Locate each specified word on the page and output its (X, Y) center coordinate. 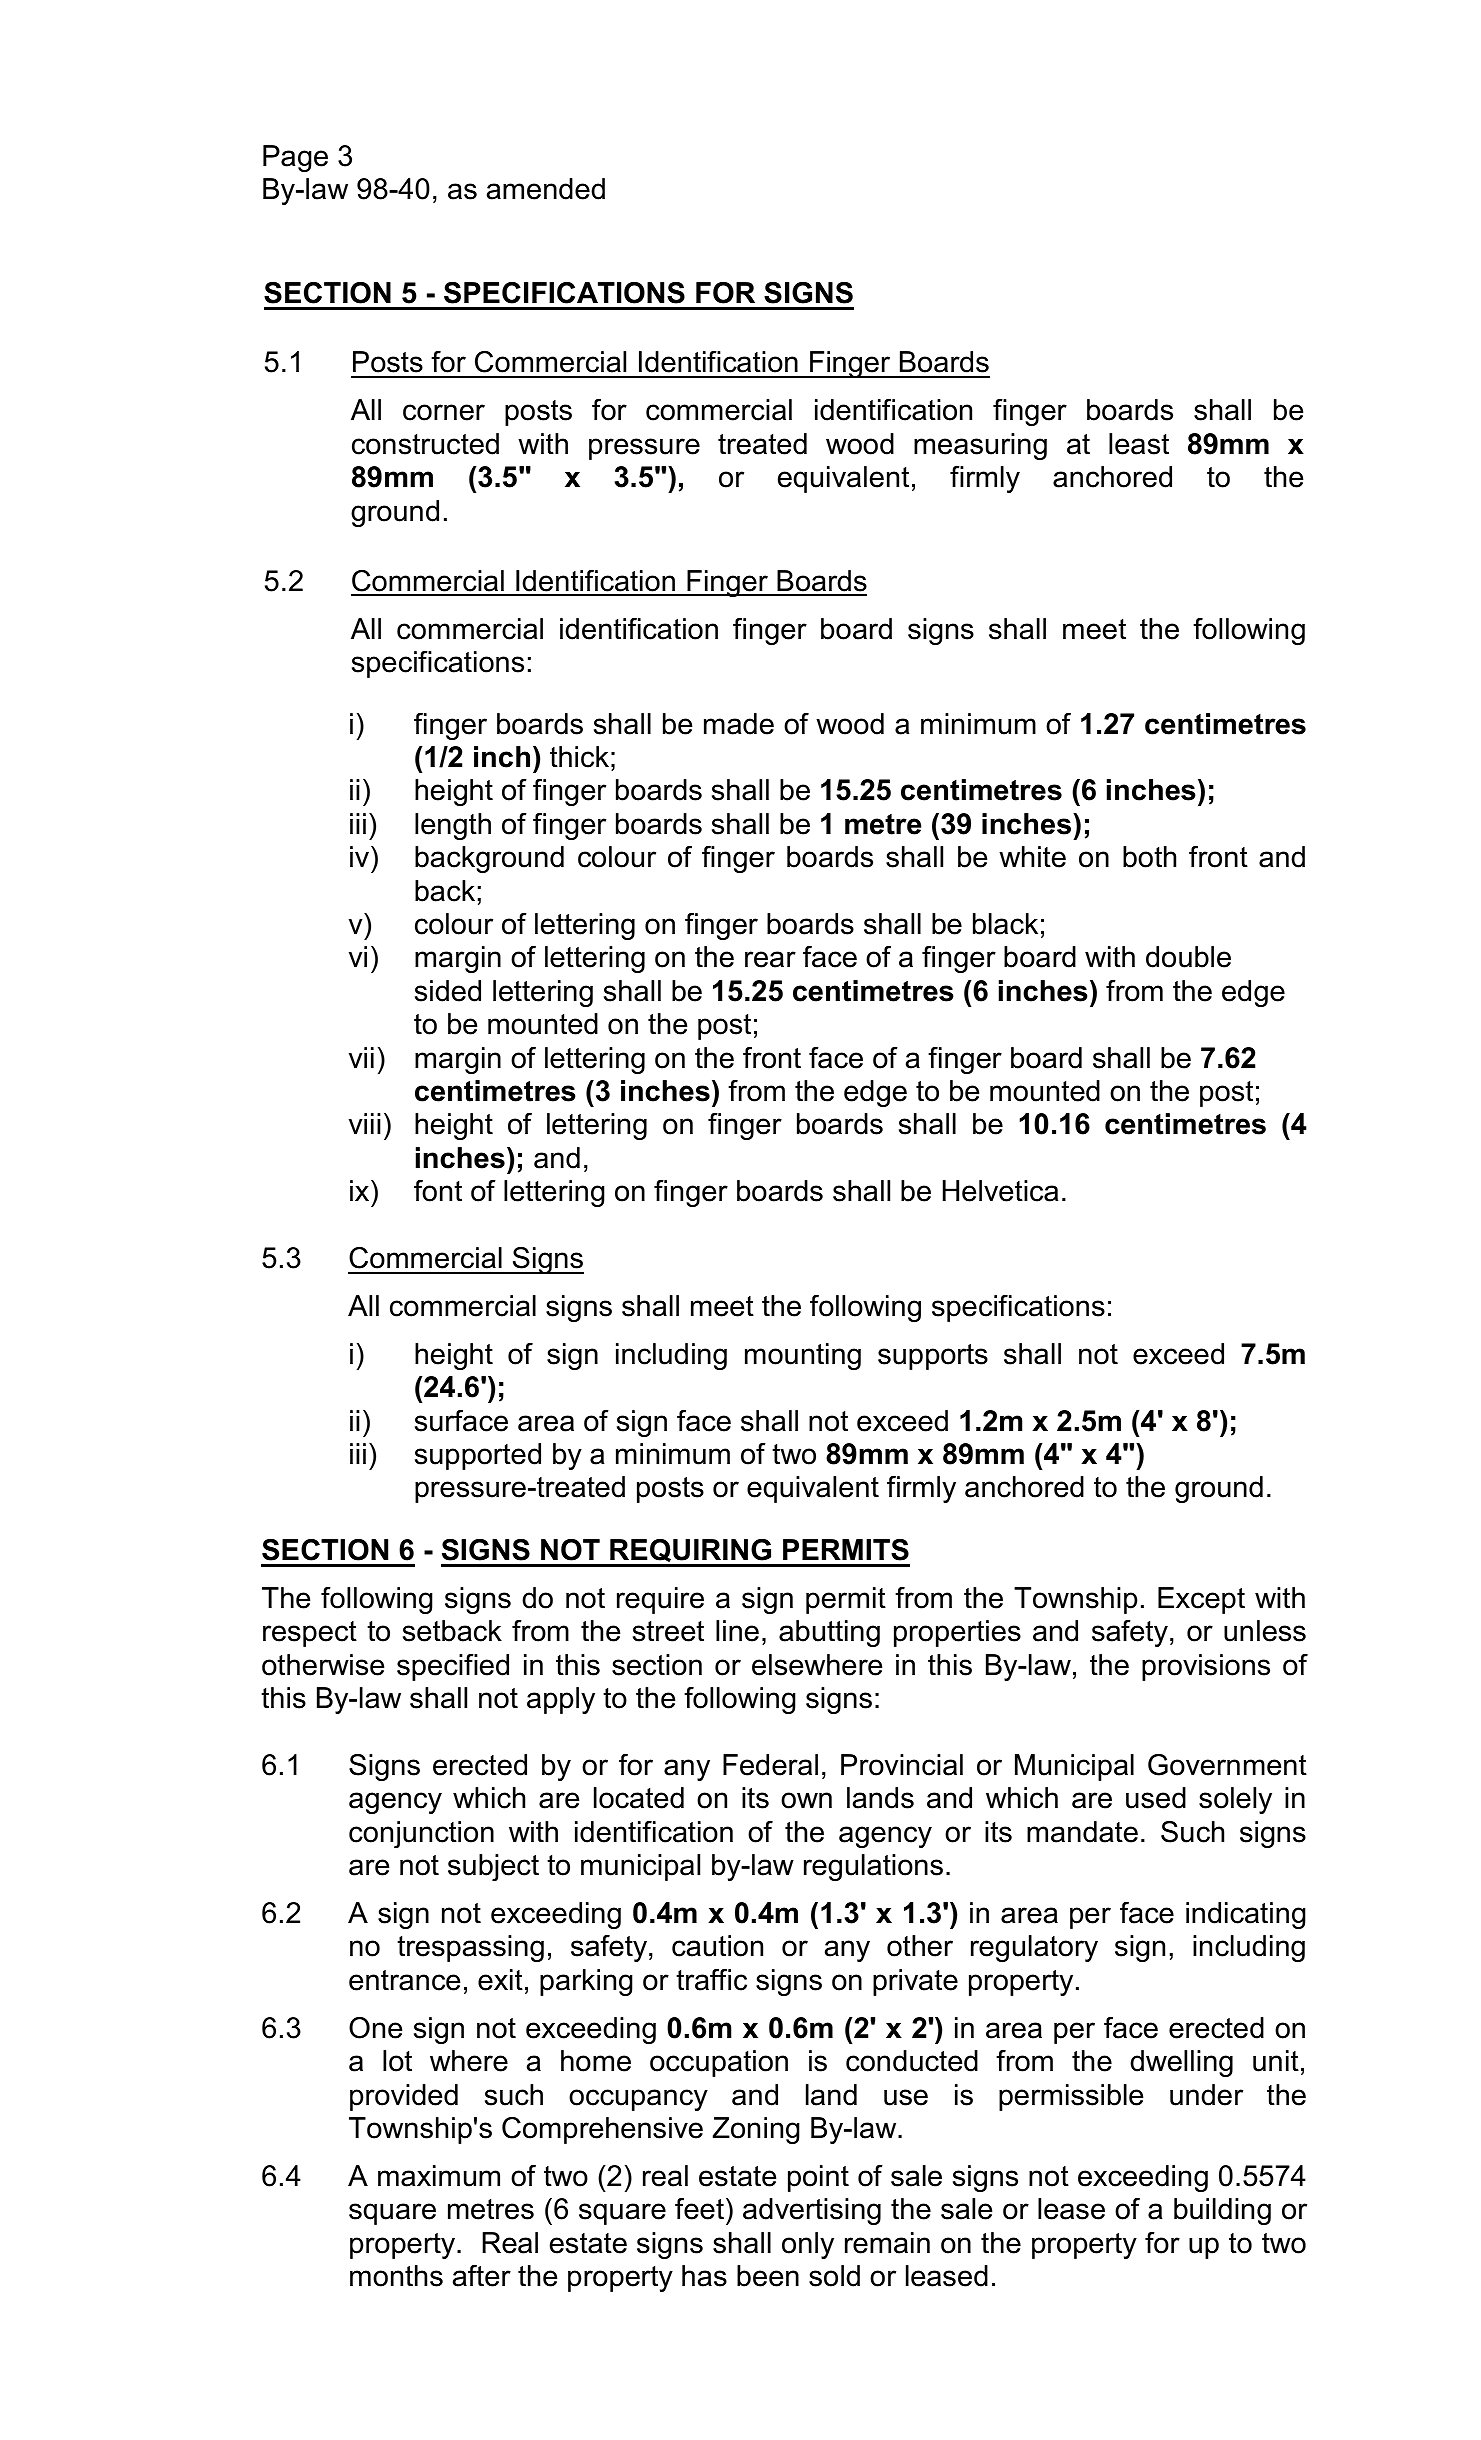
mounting (803, 1356)
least (1139, 444)
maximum (439, 2176)
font (438, 1191)
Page (295, 158)
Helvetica (1000, 1191)
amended (546, 189)
